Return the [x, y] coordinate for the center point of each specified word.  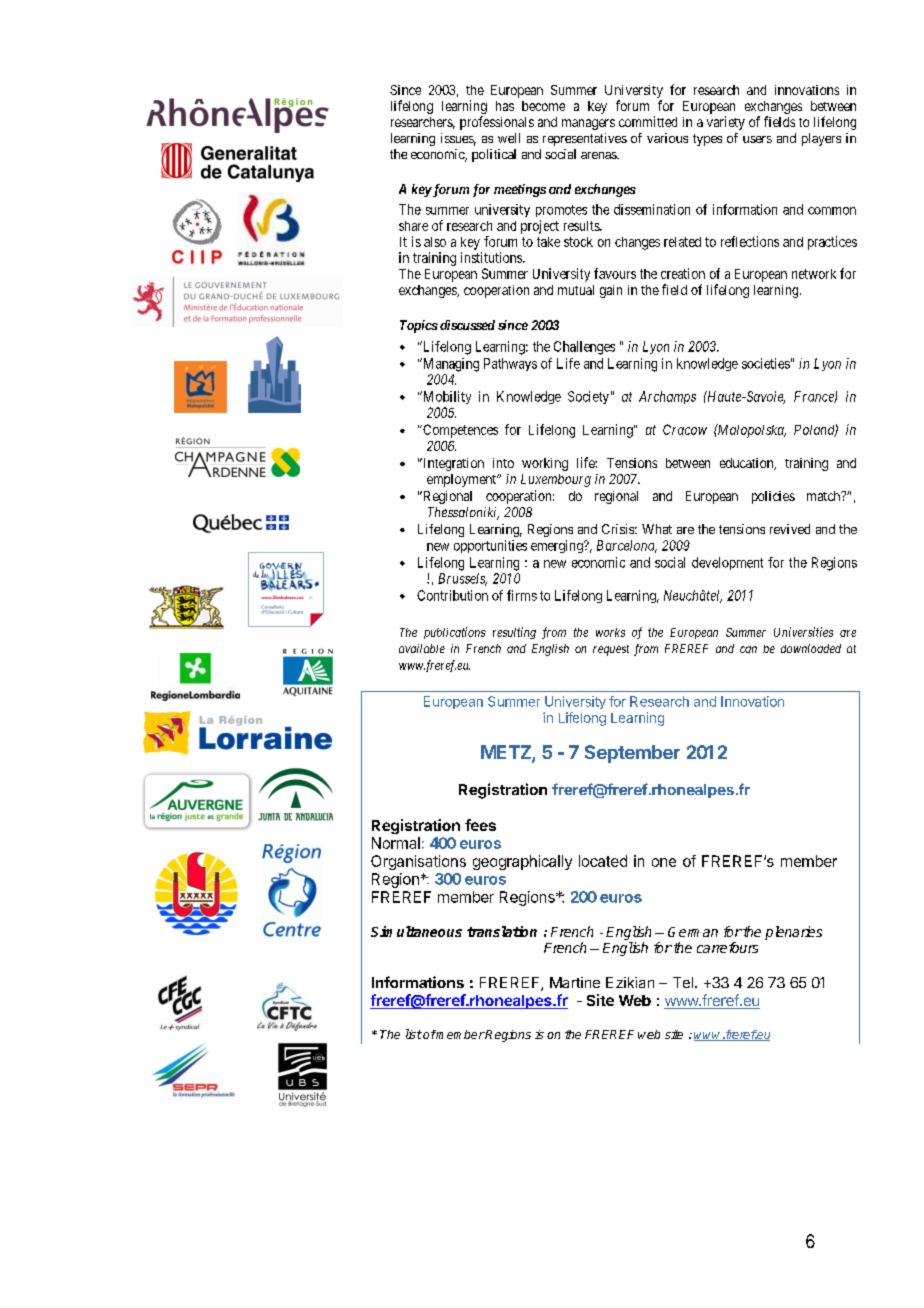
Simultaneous [416, 931]
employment [463, 480]
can [748, 649]
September [632, 754]
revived [790, 529]
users [757, 139]
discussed [466, 325]
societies [766, 363]
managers [588, 124]
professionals [497, 123]
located [603, 861]
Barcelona [627, 546]
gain [611, 291]
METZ [507, 753]
